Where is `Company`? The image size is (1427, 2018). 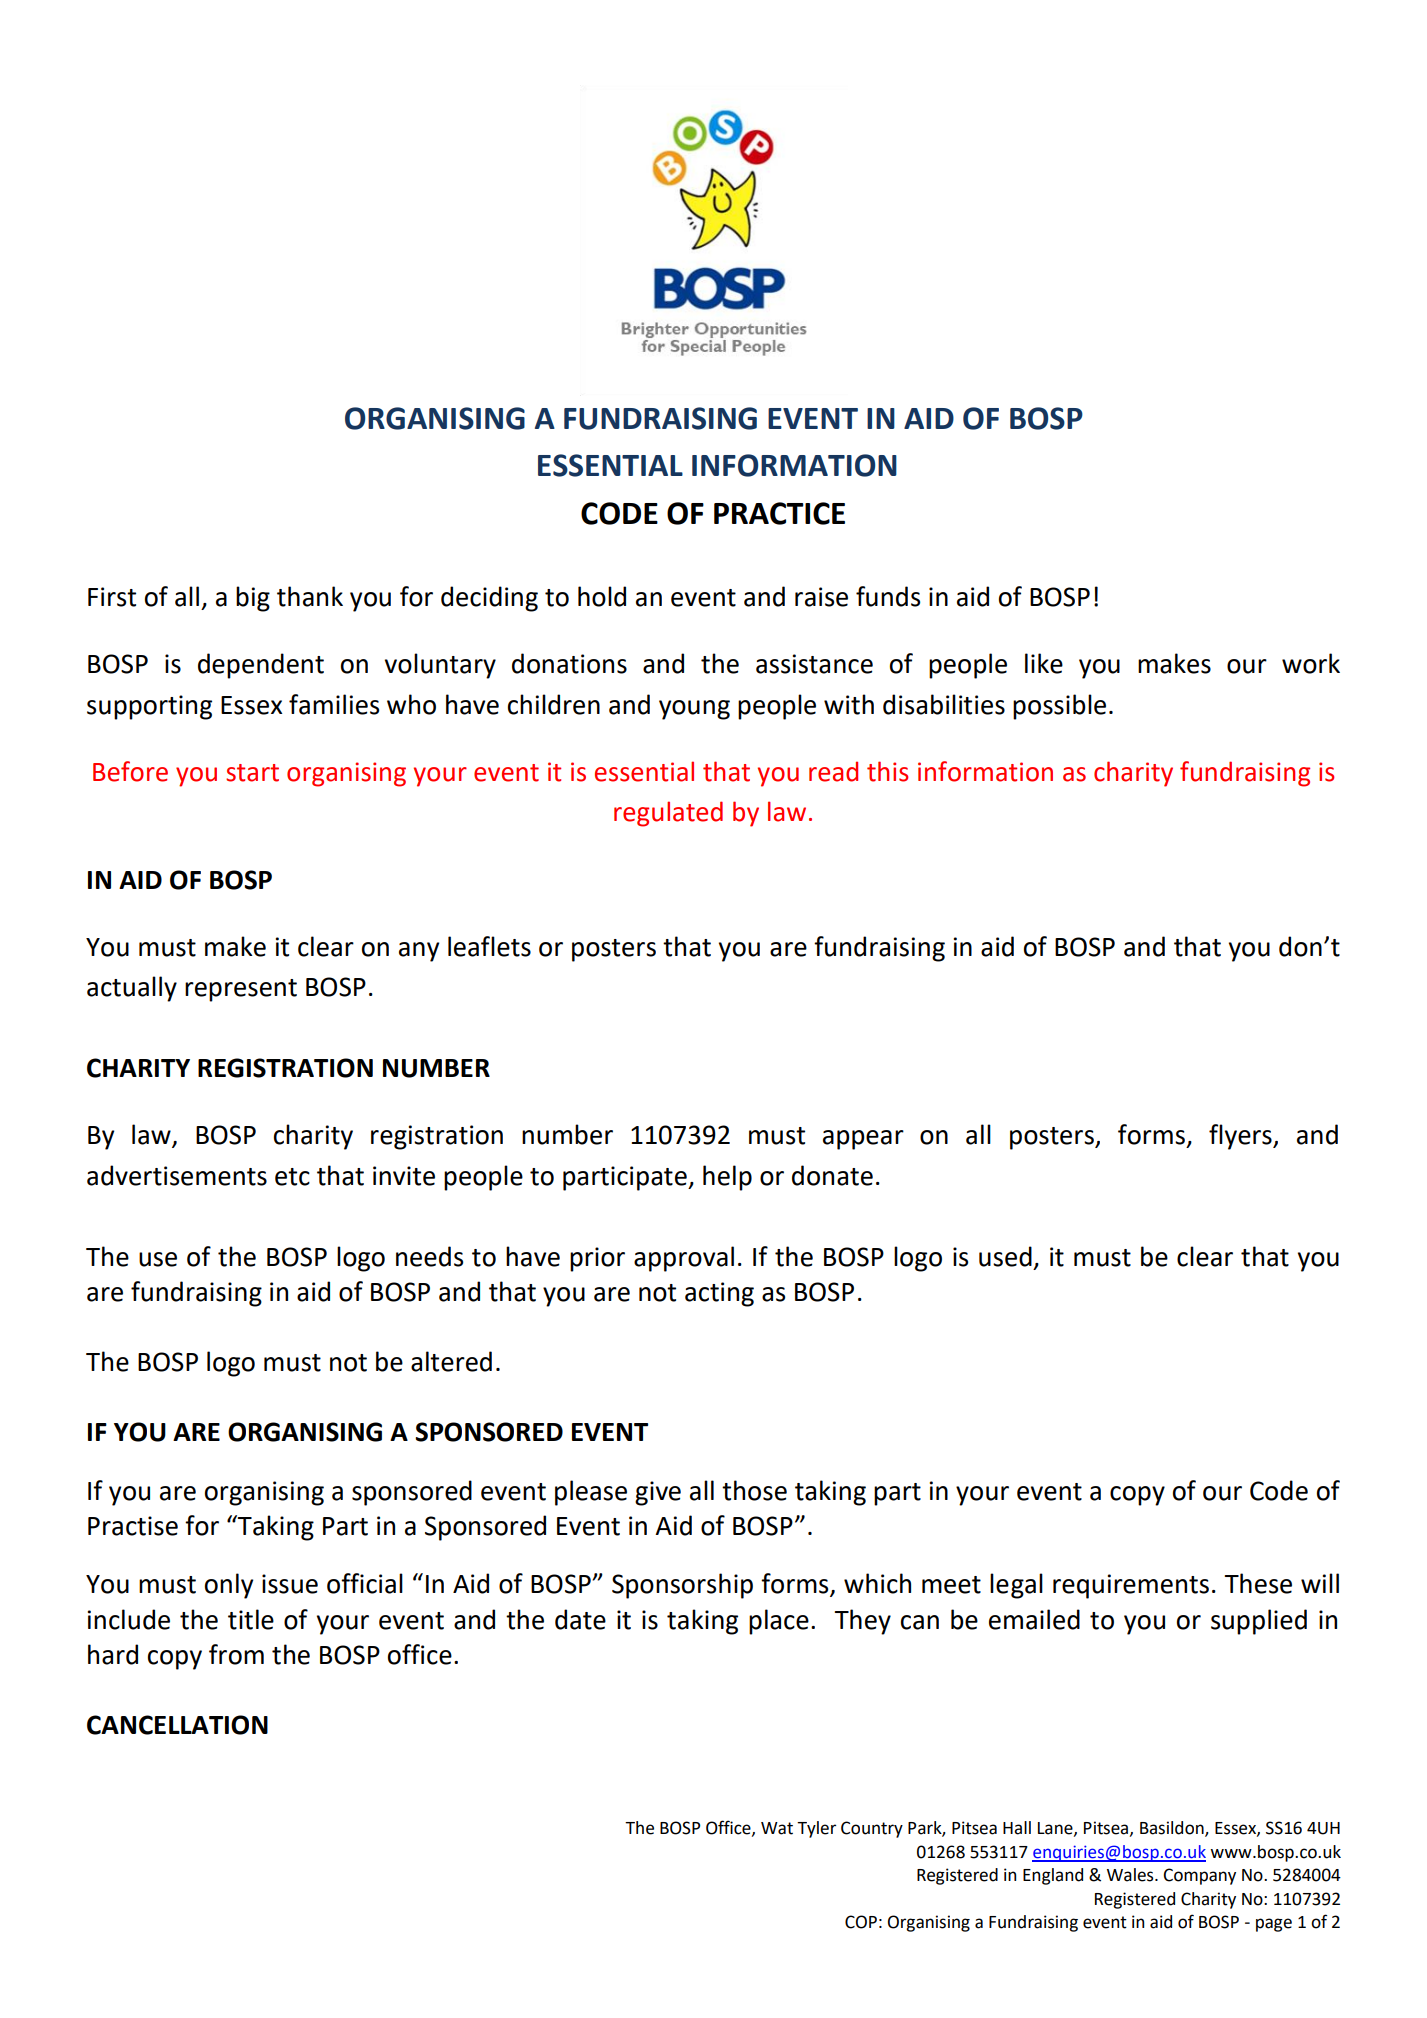 Company is located at coordinates (1199, 1876).
